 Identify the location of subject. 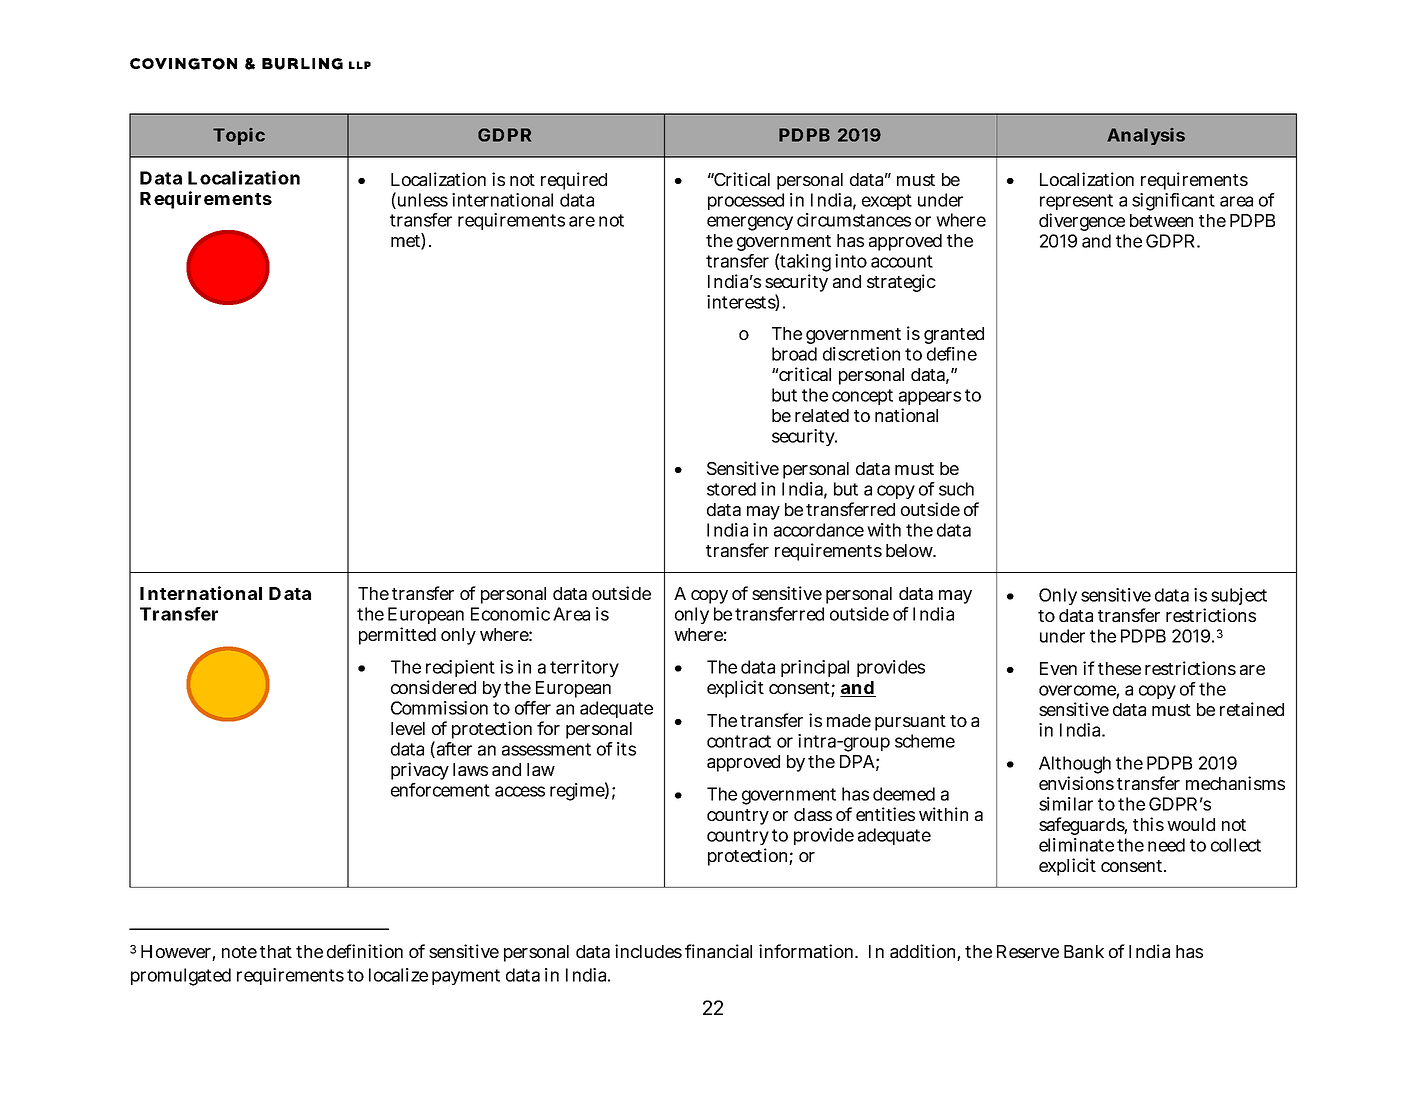
(1239, 598).
